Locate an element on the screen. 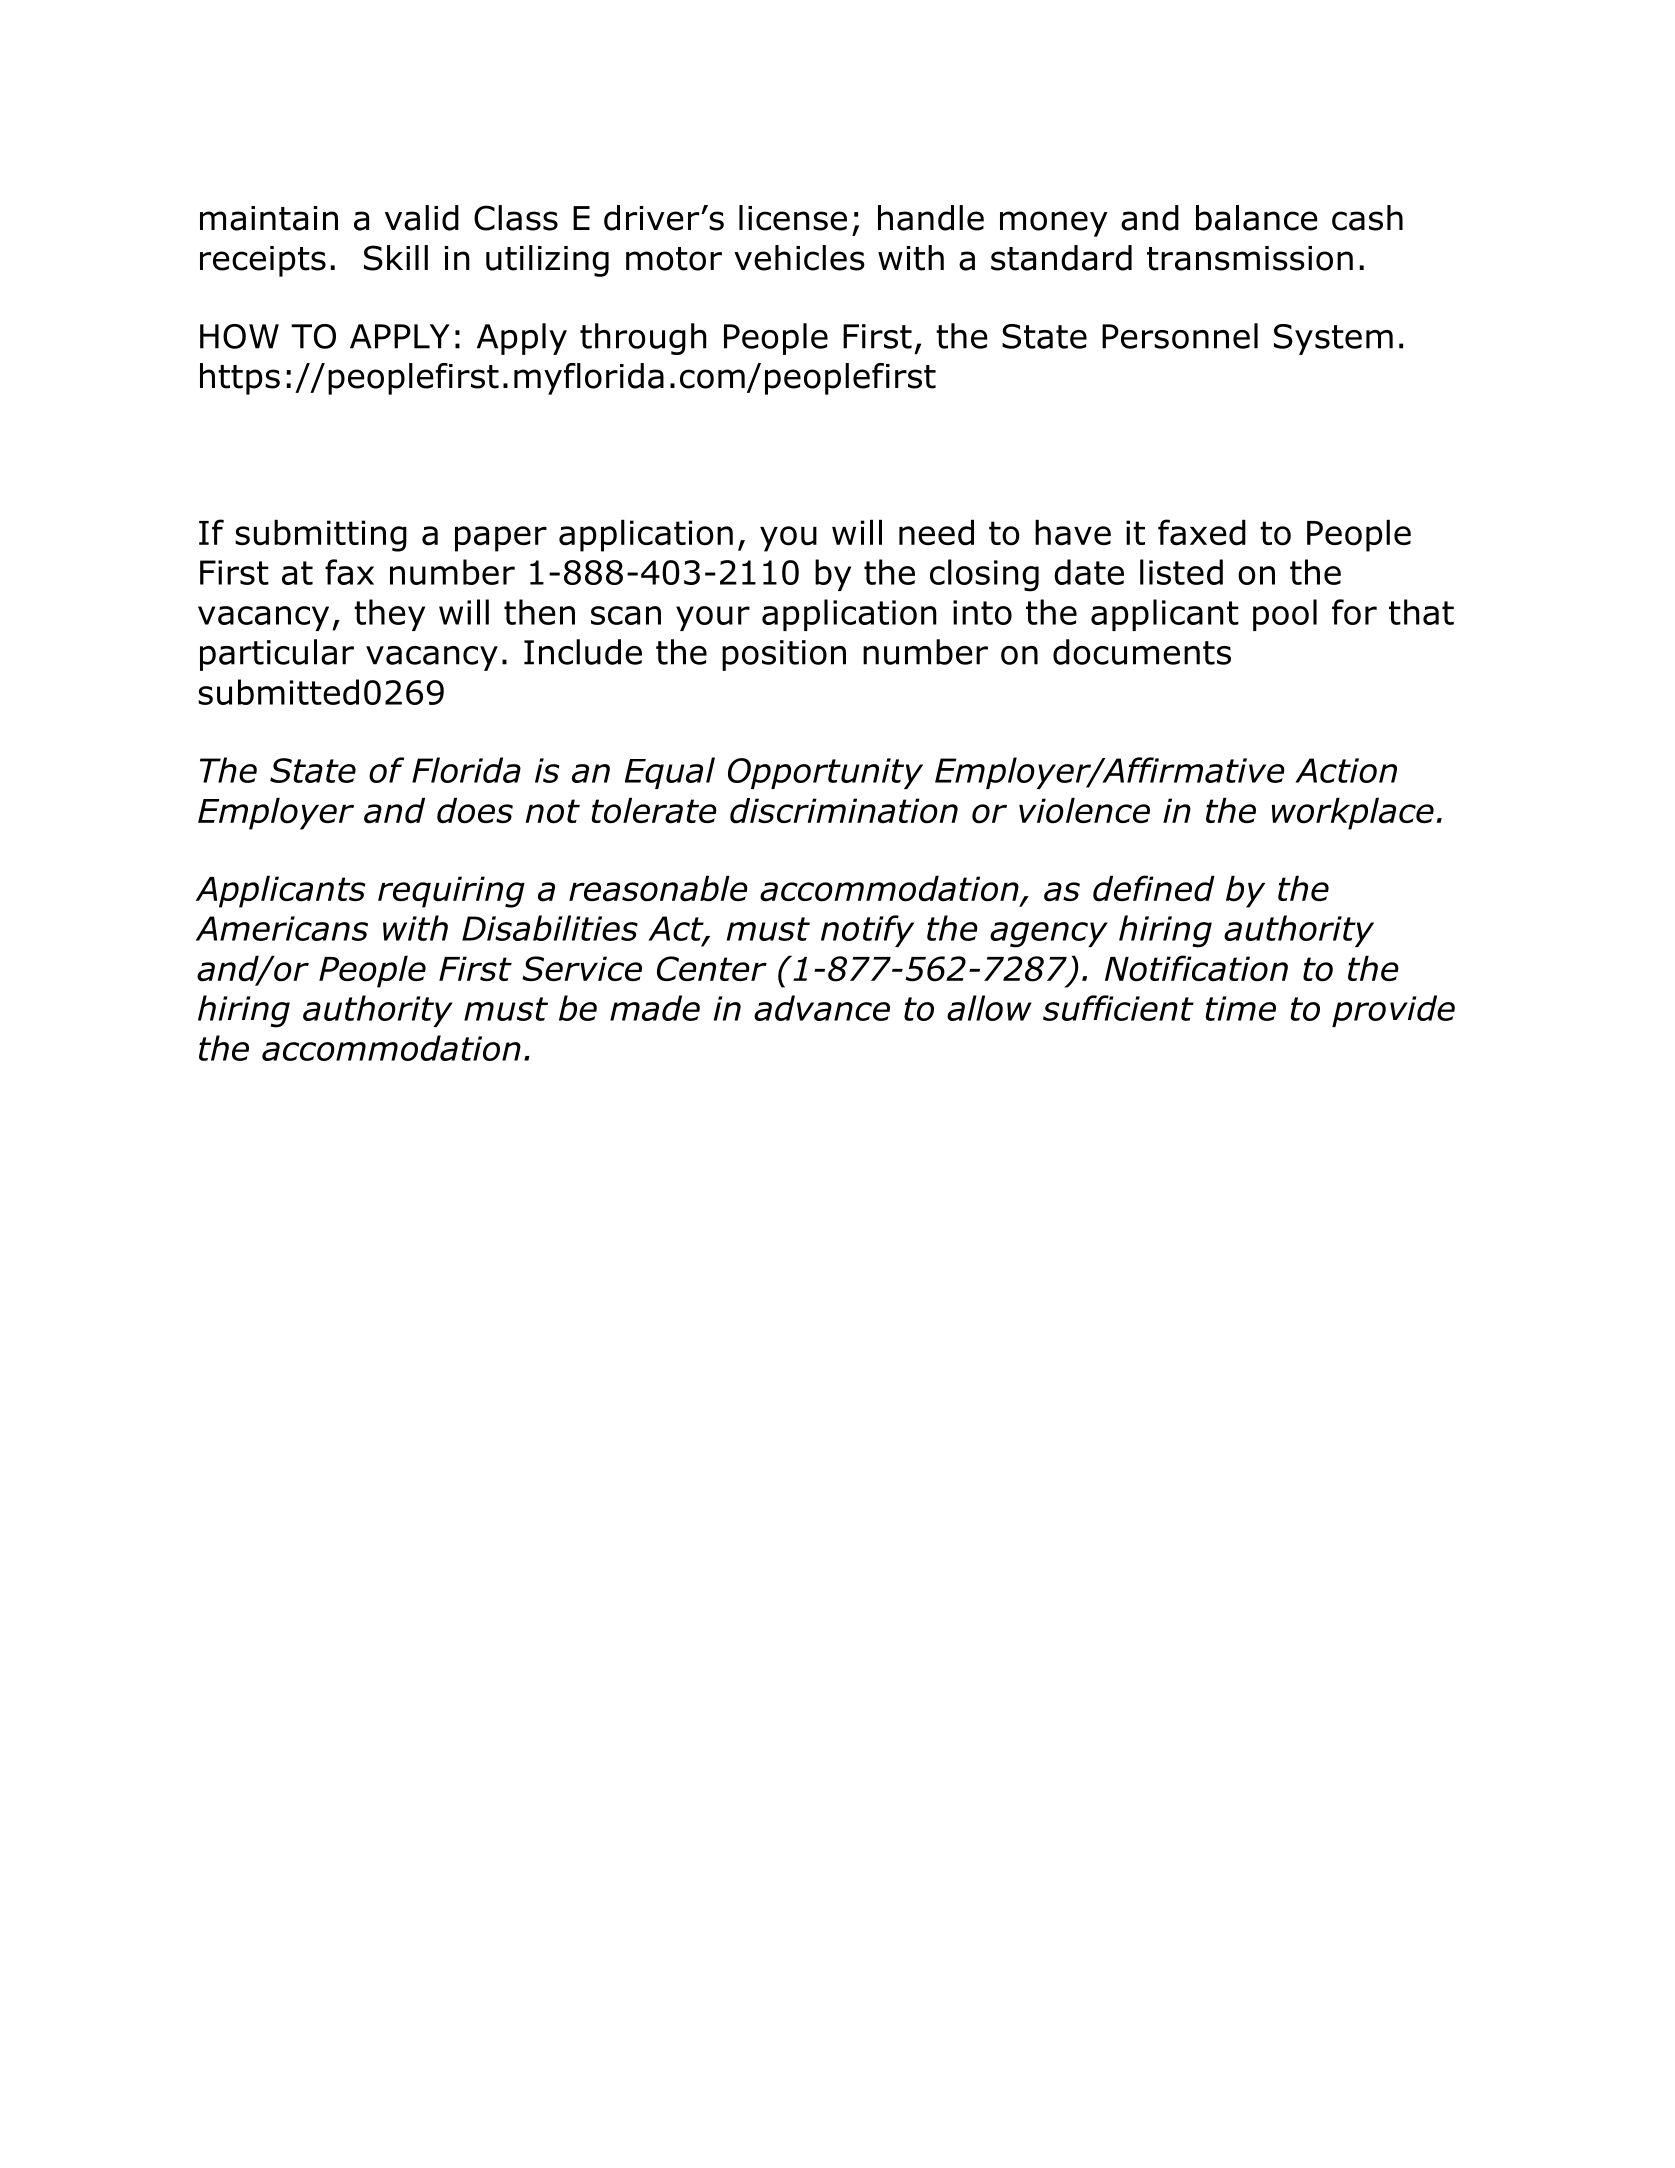 The height and width of the screenshot is (2168, 1675). Americans is located at coordinates (282, 928).
